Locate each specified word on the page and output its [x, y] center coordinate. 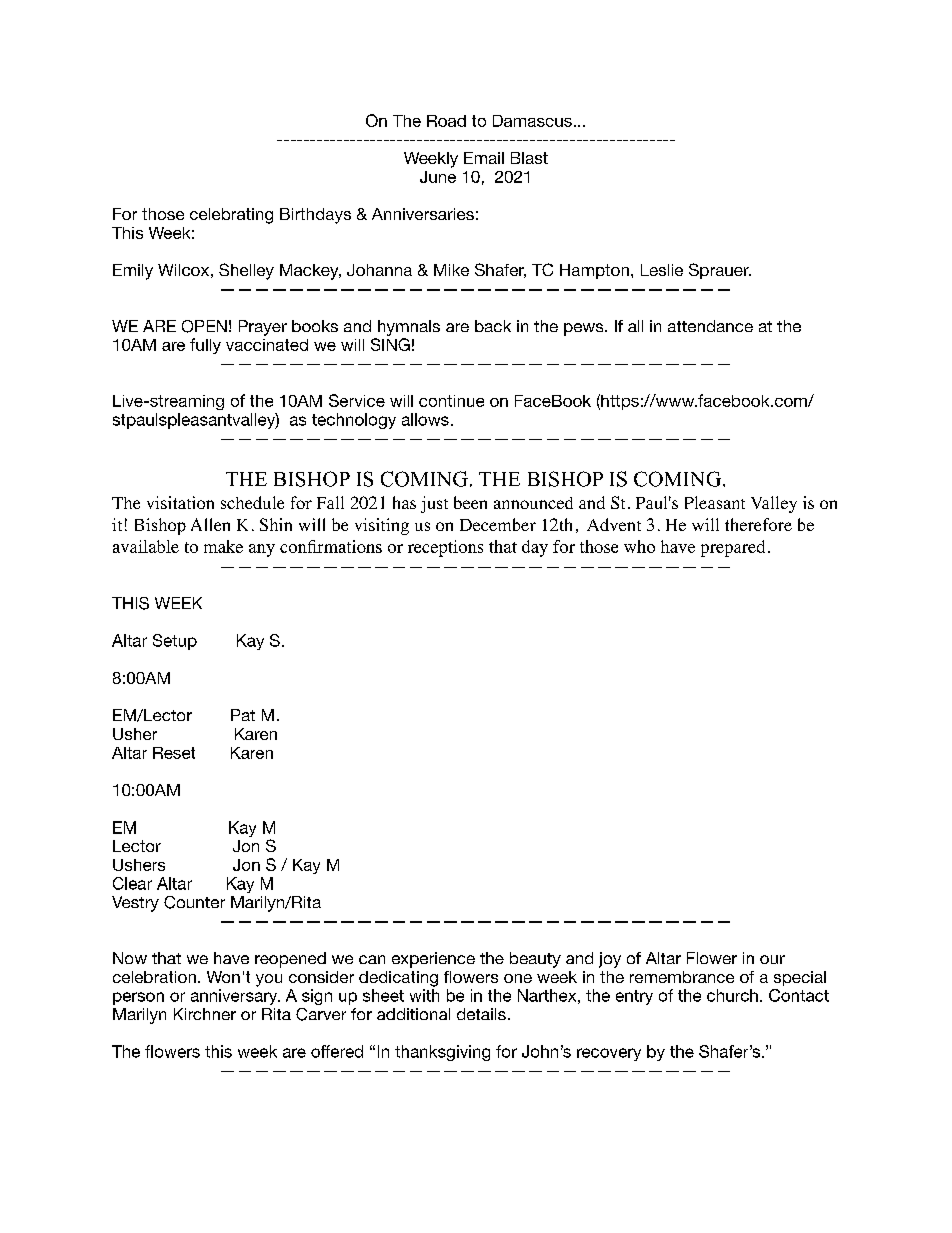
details [481, 1014]
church [732, 995]
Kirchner [205, 1014]
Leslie [662, 270]
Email [484, 158]
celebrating [231, 216]
